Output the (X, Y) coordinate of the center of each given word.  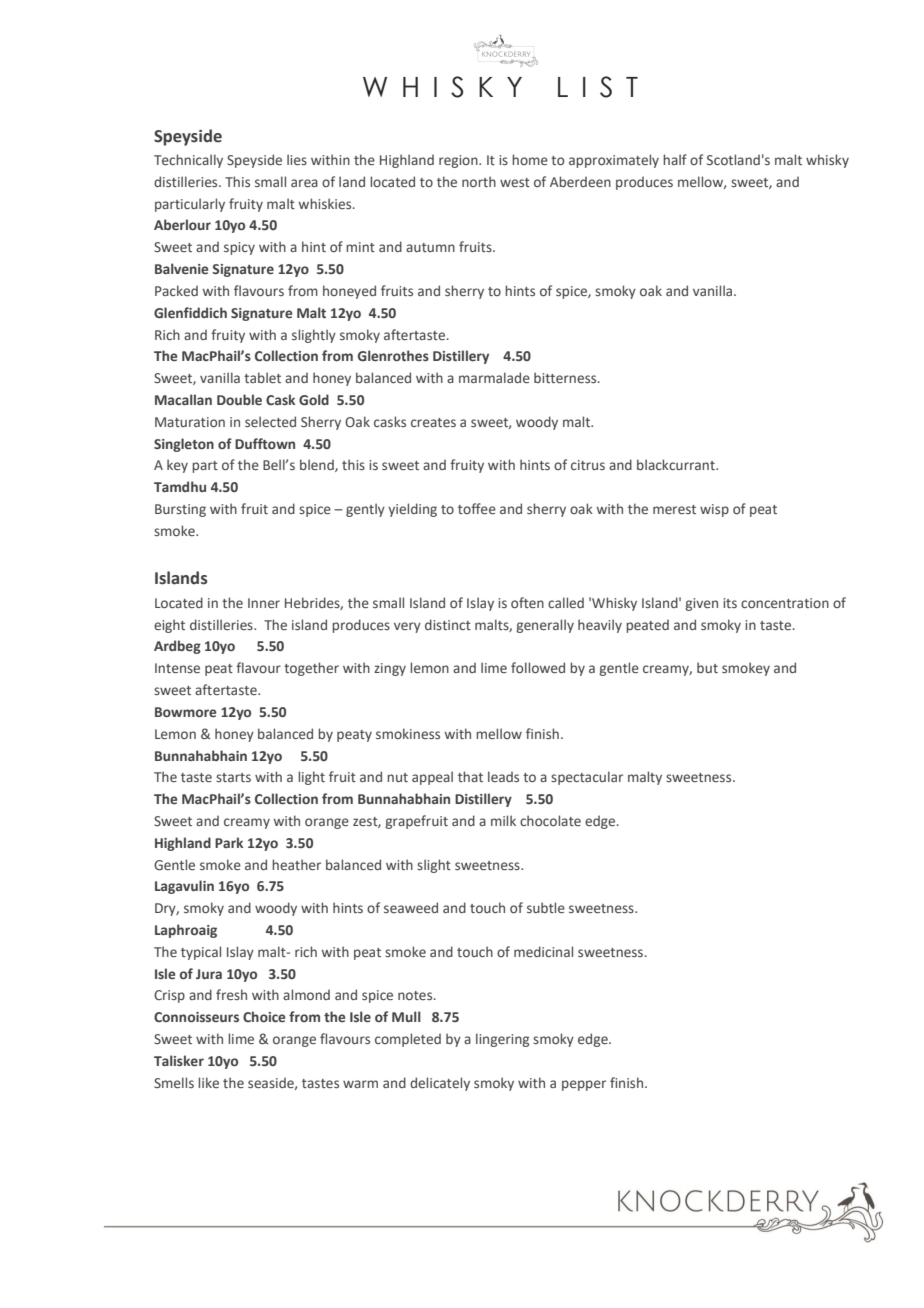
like (208, 1082)
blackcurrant (677, 464)
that (470, 776)
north (479, 181)
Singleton (184, 445)
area (304, 183)
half (675, 159)
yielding (412, 510)
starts (233, 777)
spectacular (587, 778)
